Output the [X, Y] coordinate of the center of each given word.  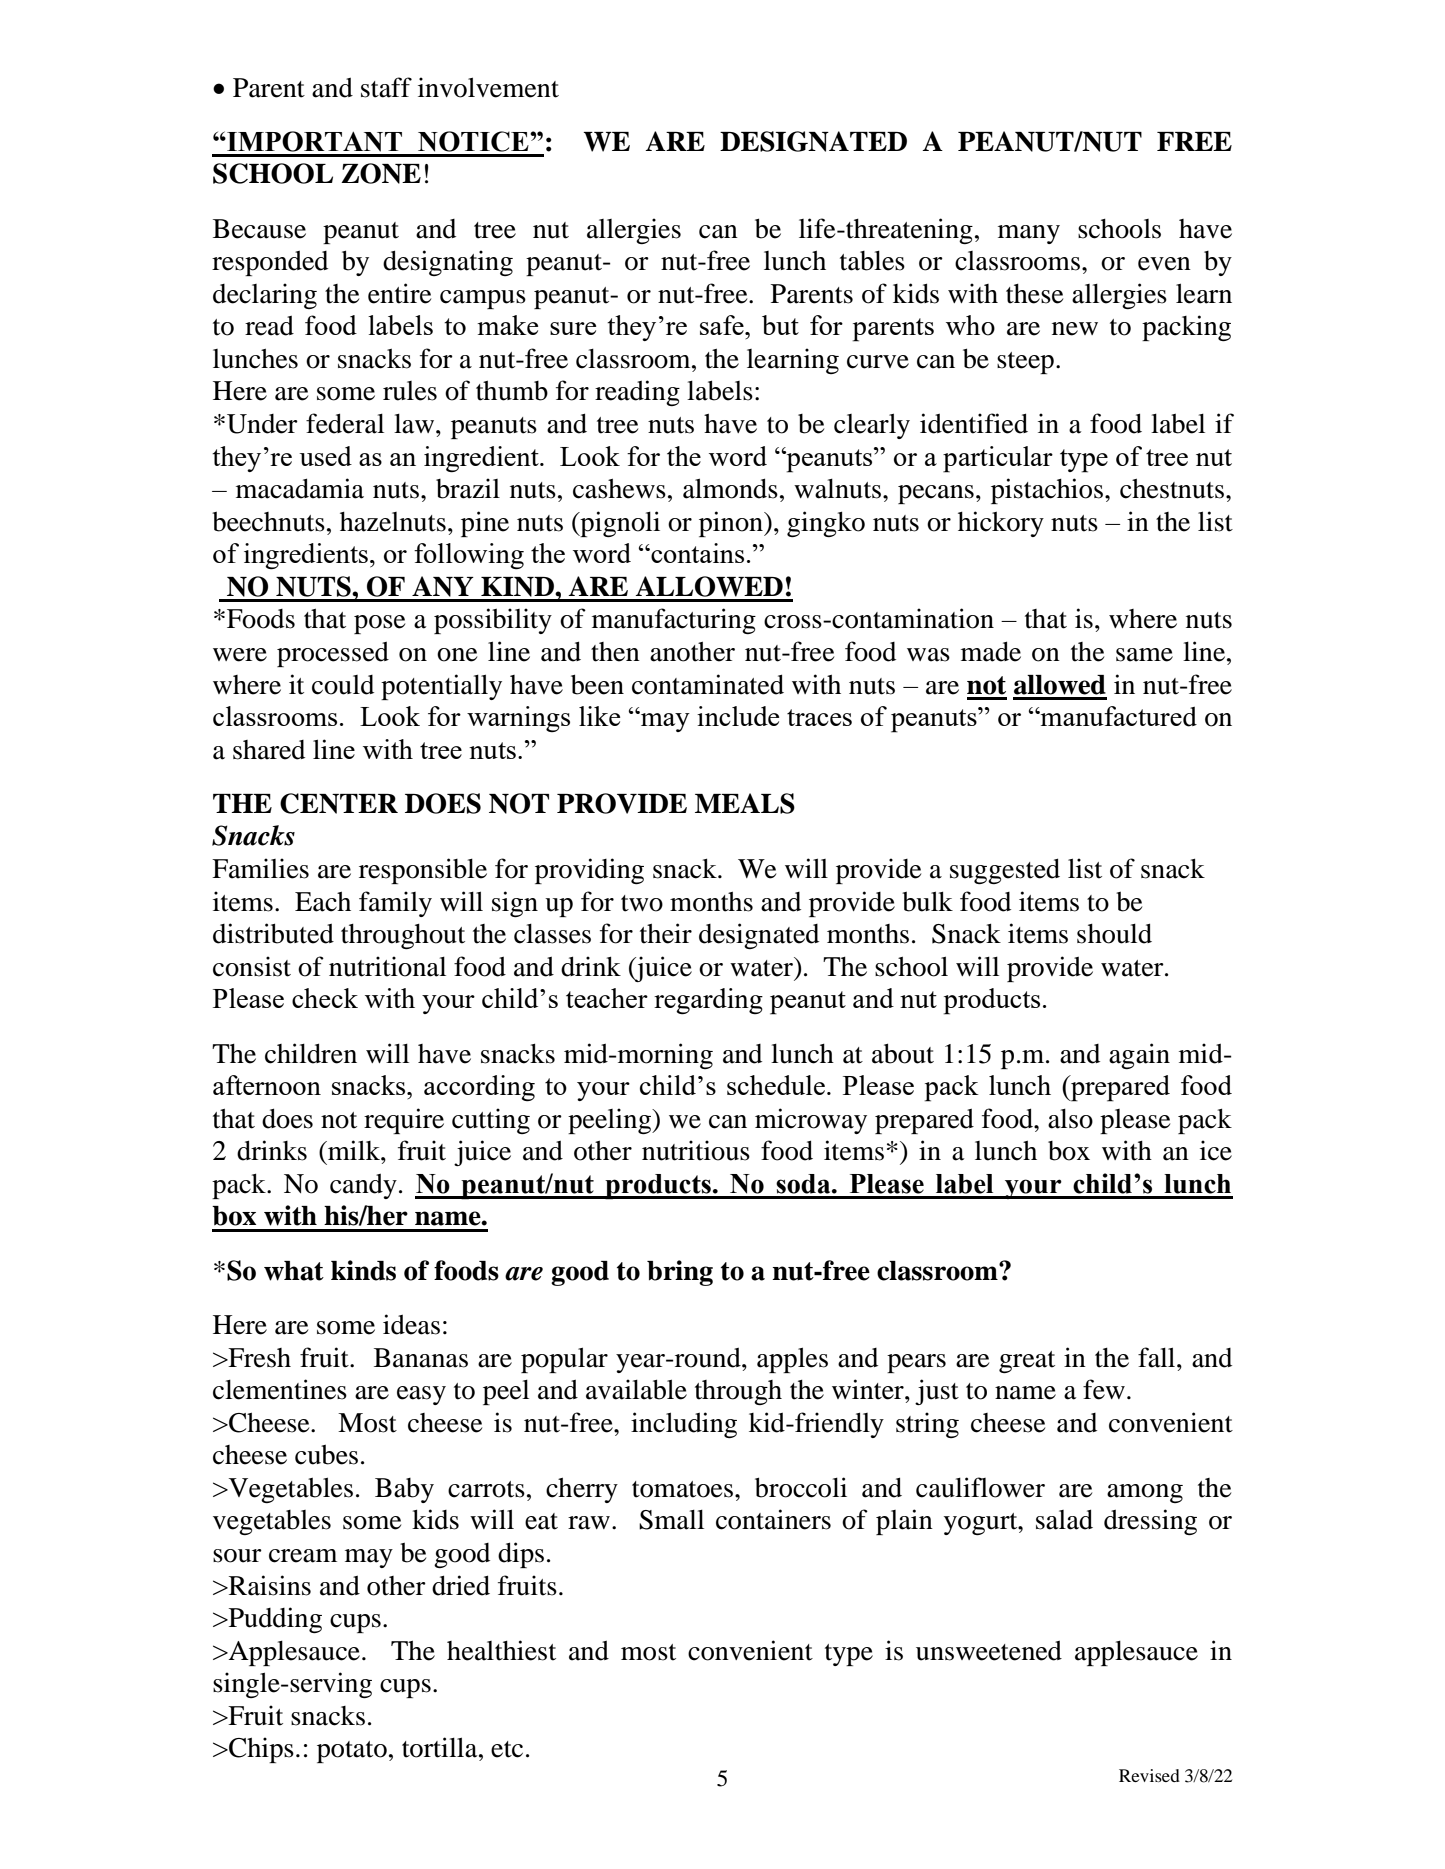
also [1070, 1119]
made [991, 651]
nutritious [696, 1150]
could [343, 685]
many [1029, 234]
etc [507, 1749]
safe [723, 325]
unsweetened [989, 1651]
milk [354, 1150]
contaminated [708, 684]
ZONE [381, 173]
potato [352, 1752]
